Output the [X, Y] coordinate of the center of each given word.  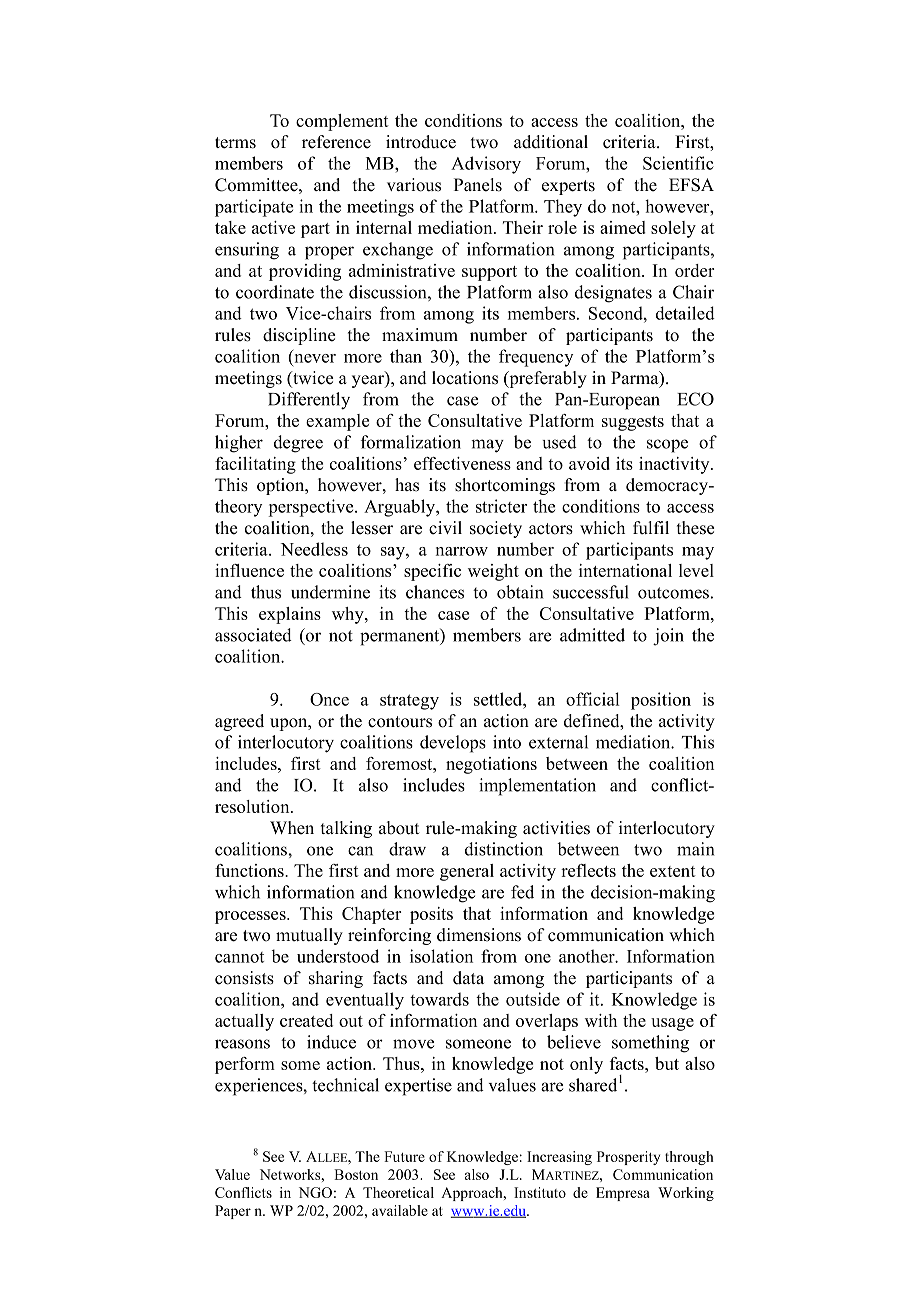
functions [250, 870]
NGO [315, 1192]
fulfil [651, 528]
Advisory [486, 165]
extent [673, 871]
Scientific [678, 163]
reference [336, 142]
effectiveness [462, 463]
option [282, 486]
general [467, 872]
